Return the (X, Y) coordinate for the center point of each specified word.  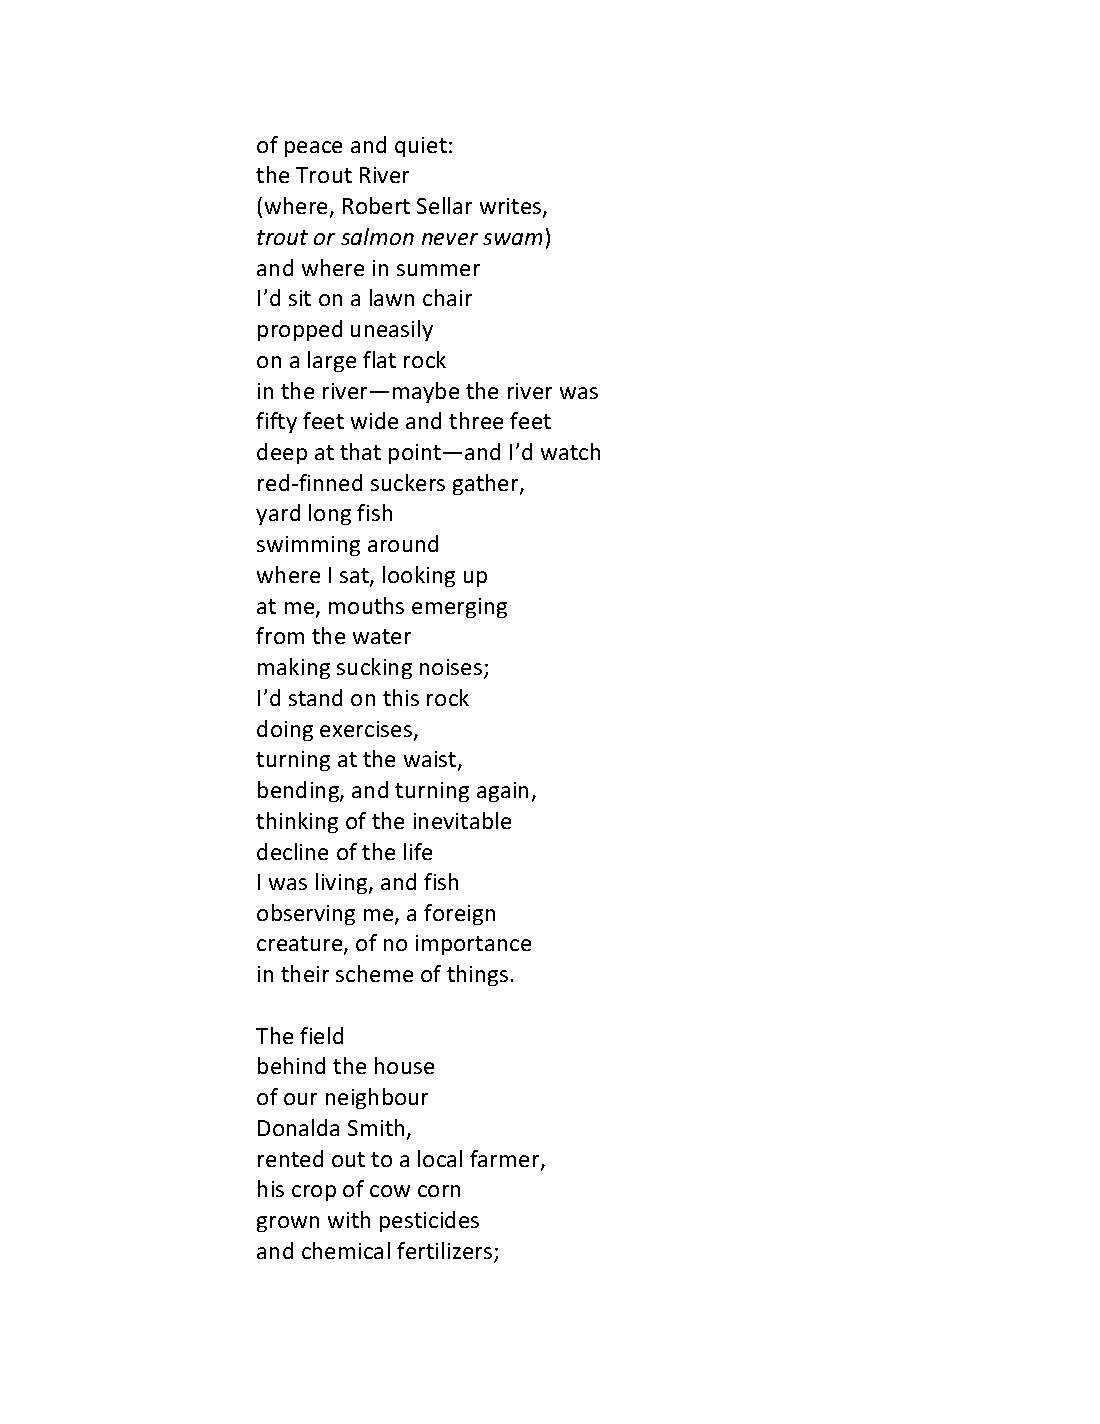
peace (313, 149)
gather (487, 484)
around (403, 543)
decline (292, 851)
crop (314, 1193)
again (502, 792)
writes (512, 207)
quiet (421, 147)
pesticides (429, 1221)
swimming (308, 546)
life (418, 851)
